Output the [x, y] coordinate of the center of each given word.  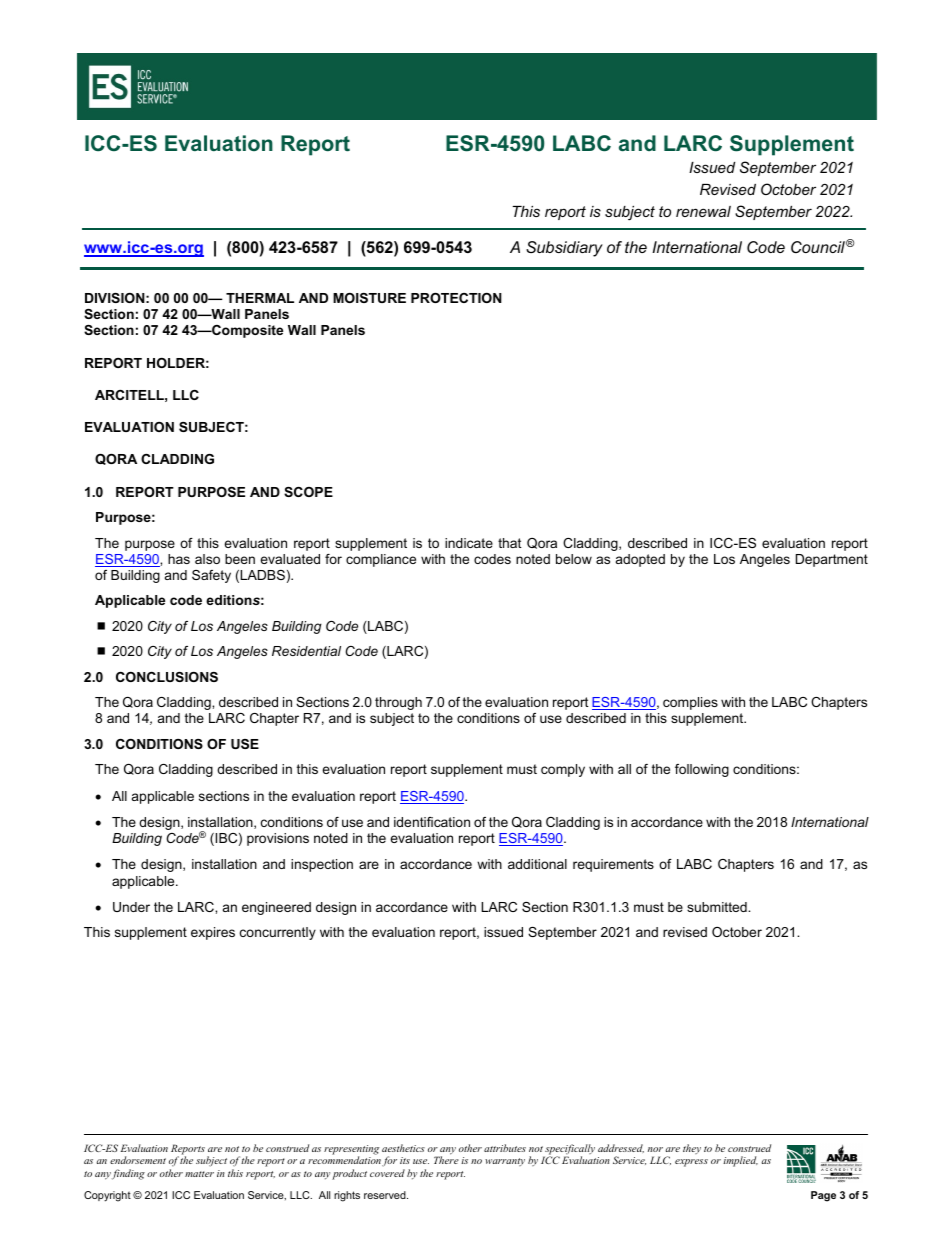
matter [199, 1174]
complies [690, 703]
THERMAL [260, 298]
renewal [703, 211]
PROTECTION [456, 298]
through [398, 703]
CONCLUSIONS [167, 677]
